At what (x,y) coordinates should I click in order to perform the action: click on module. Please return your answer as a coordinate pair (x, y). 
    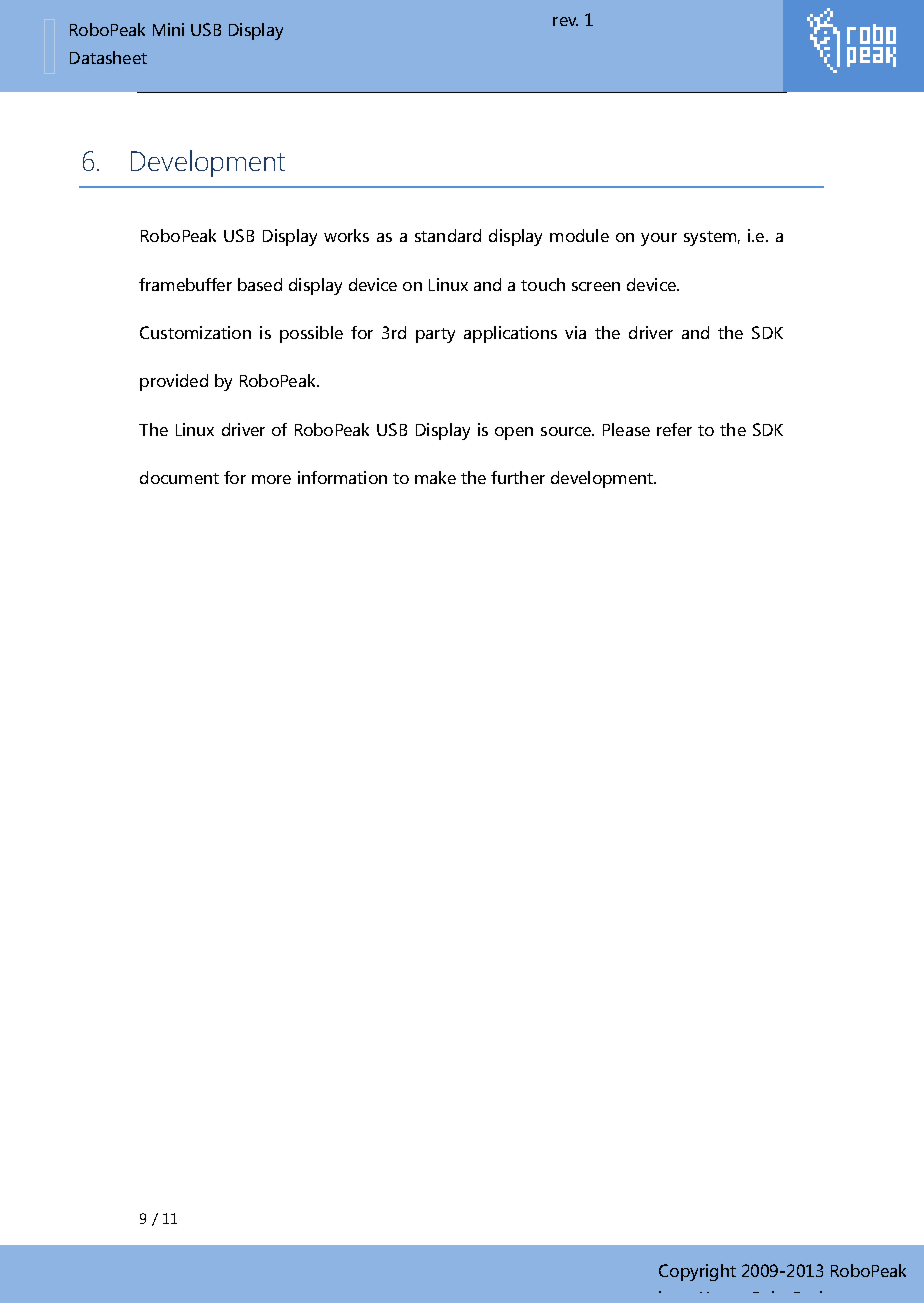
    Looking at the image, I should click on (579, 235).
